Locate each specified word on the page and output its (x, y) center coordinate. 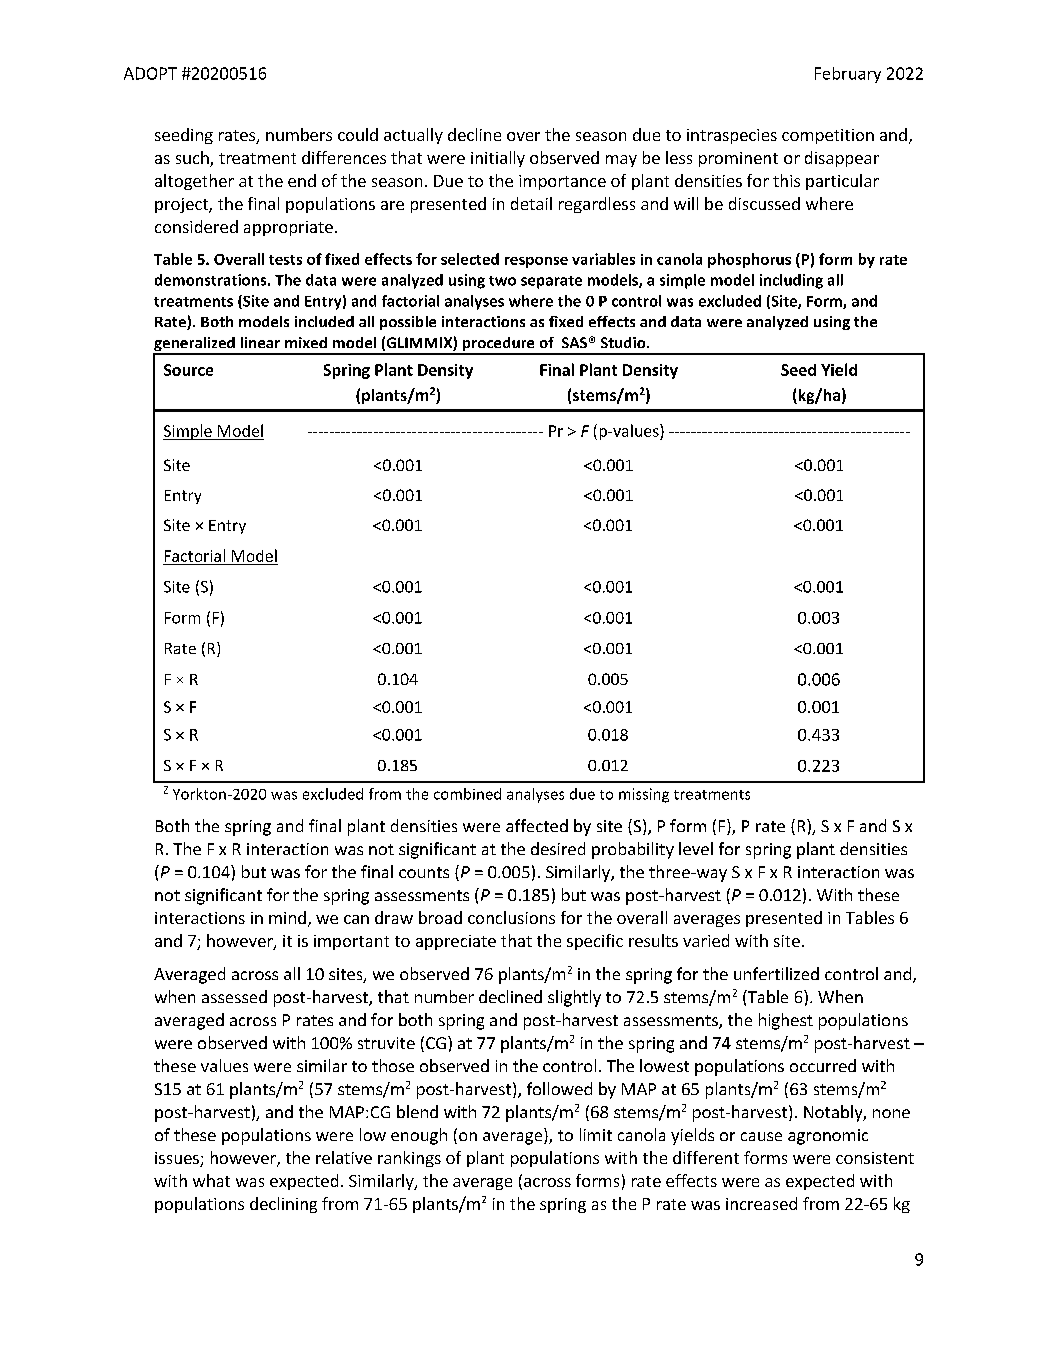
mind (287, 917)
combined (467, 794)
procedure (498, 345)
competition (828, 136)
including (791, 281)
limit (596, 1134)
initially (498, 159)
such (193, 159)
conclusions (511, 917)
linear (260, 342)
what (211, 1180)
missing (644, 795)
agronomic (828, 1137)
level (696, 848)
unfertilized (776, 973)
